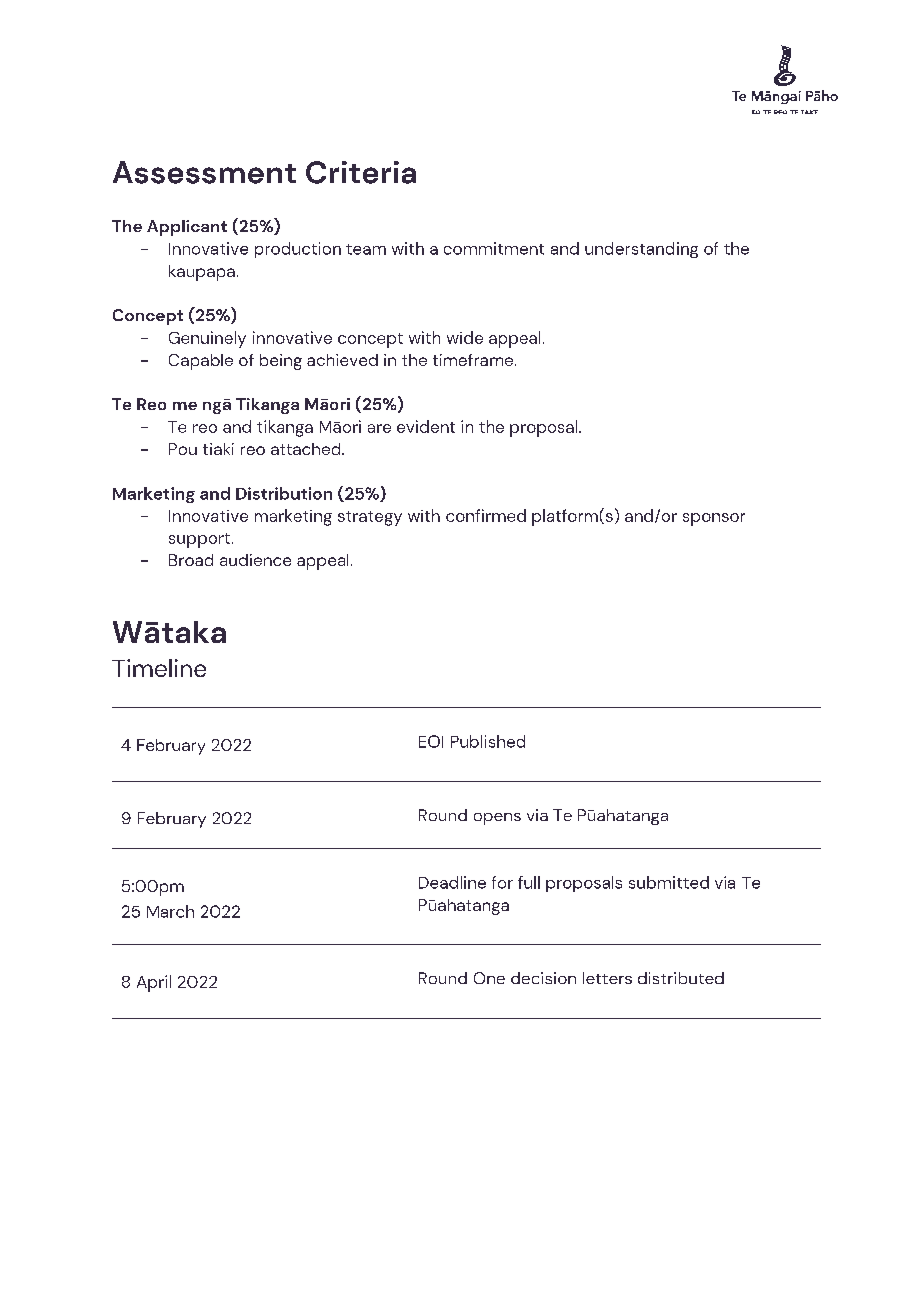 This screenshot has width=924, height=1308. Describe the element at coordinates (204, 172) in the screenshot. I see `Assessment` at that location.
